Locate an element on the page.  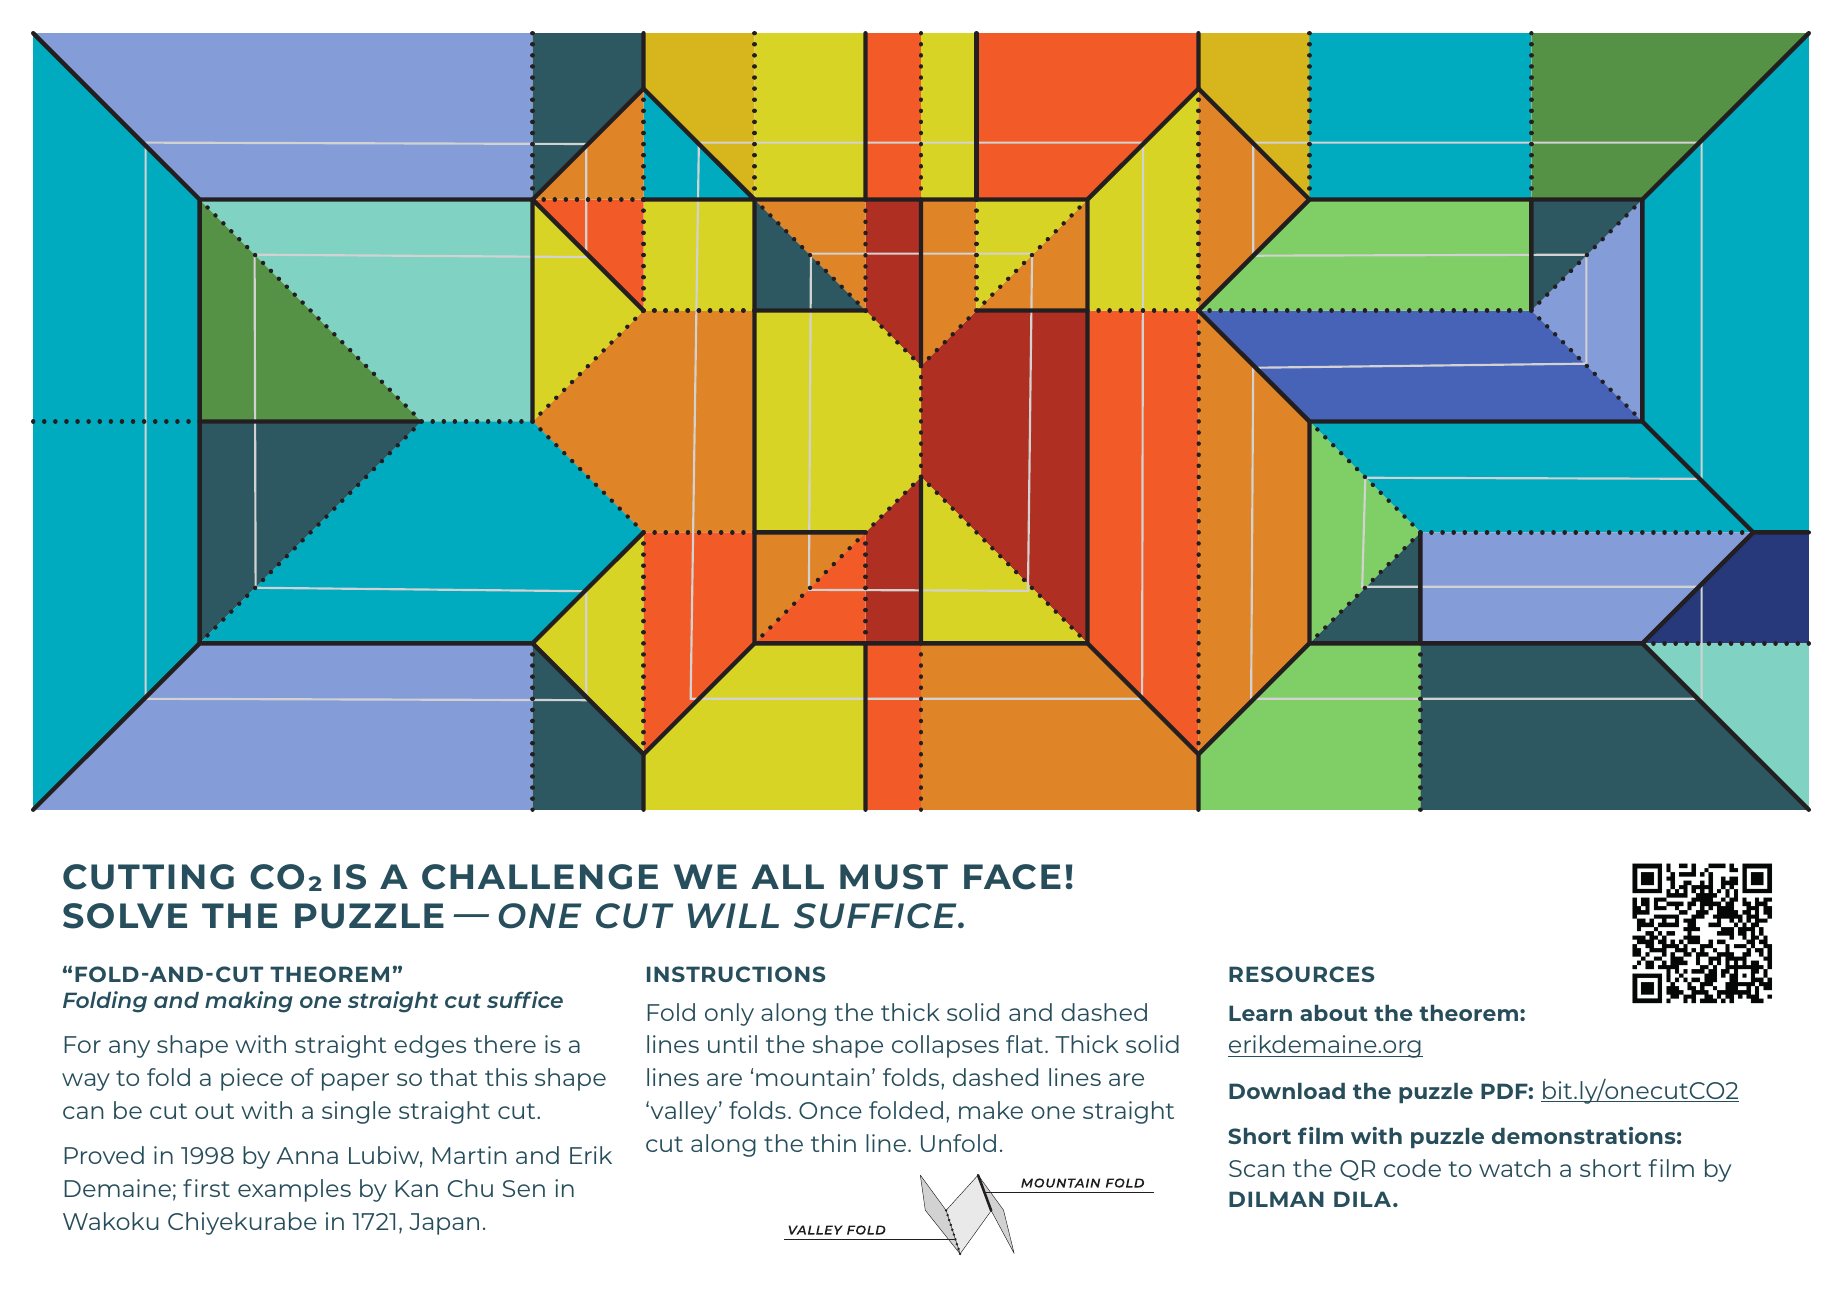
CUTTING is located at coordinates (148, 877).
